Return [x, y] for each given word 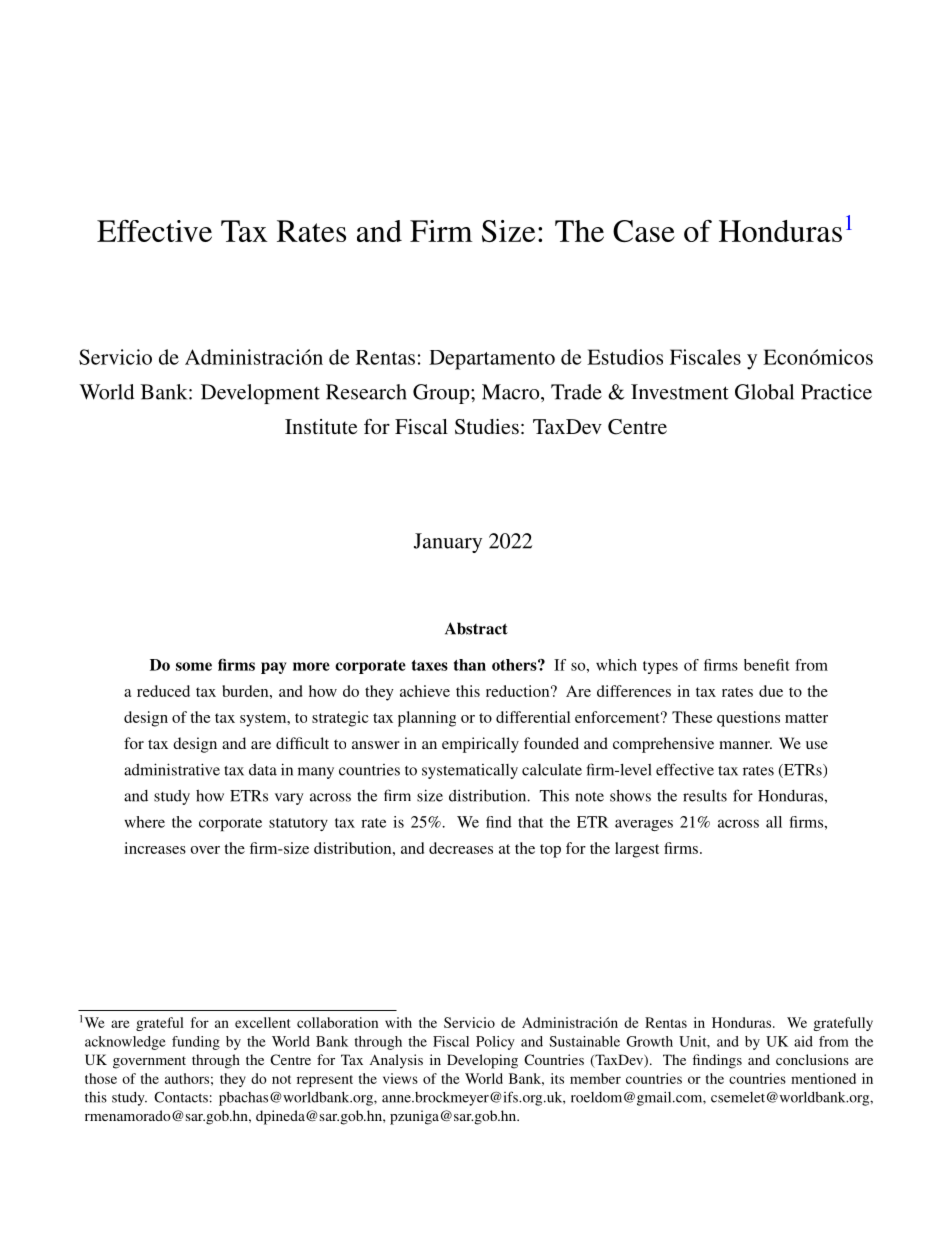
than [470, 665]
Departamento [492, 360]
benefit [767, 665]
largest [637, 850]
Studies [487, 427]
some [194, 666]
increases [155, 848]
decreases [461, 848]
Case [644, 231]
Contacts [181, 1097]
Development [260, 394]
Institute [321, 426]
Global [764, 392]
